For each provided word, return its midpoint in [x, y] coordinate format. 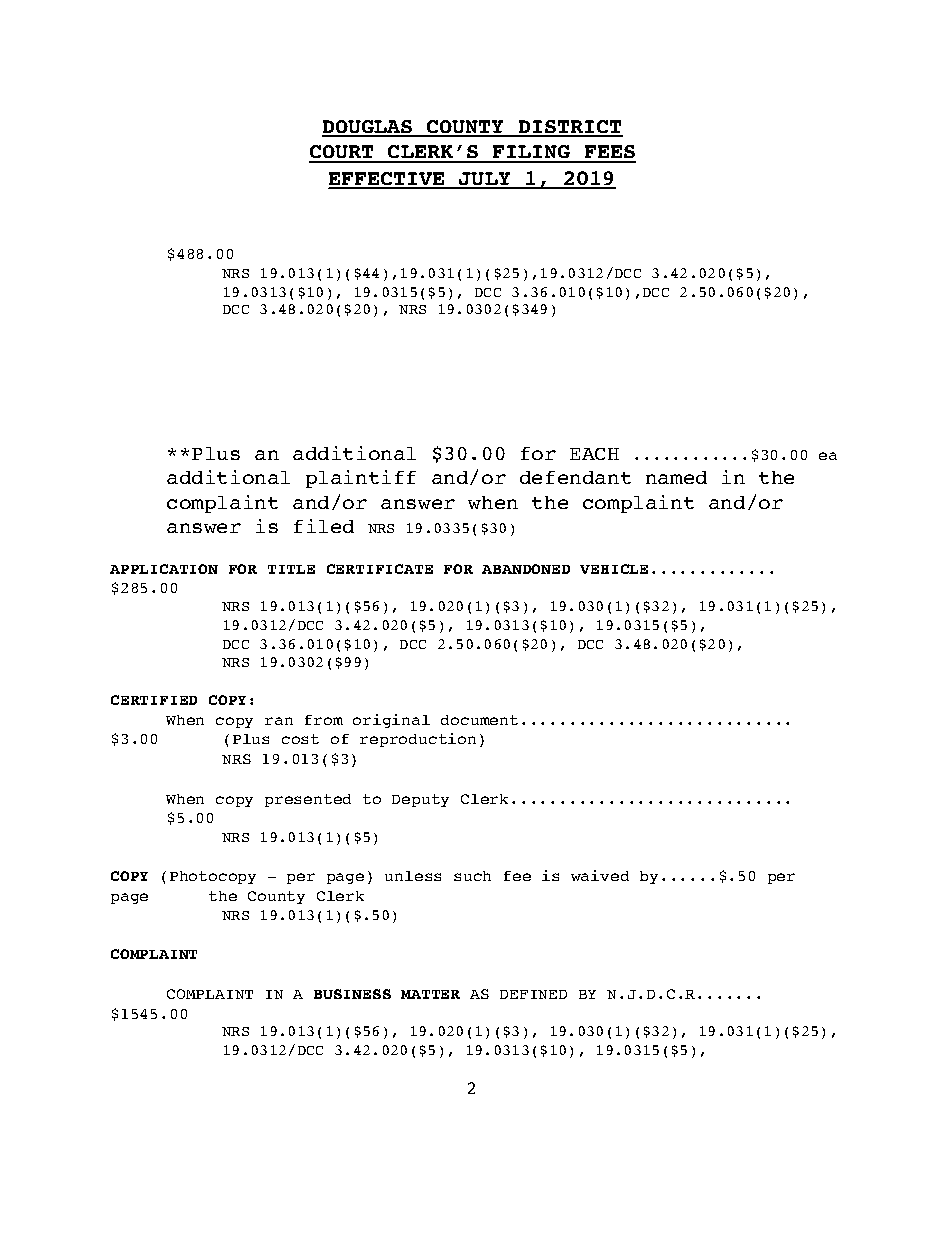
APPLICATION [164, 569]
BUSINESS [352, 994]
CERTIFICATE [380, 569]
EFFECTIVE [388, 180]
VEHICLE [614, 569]
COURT [343, 153]
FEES [609, 153]
